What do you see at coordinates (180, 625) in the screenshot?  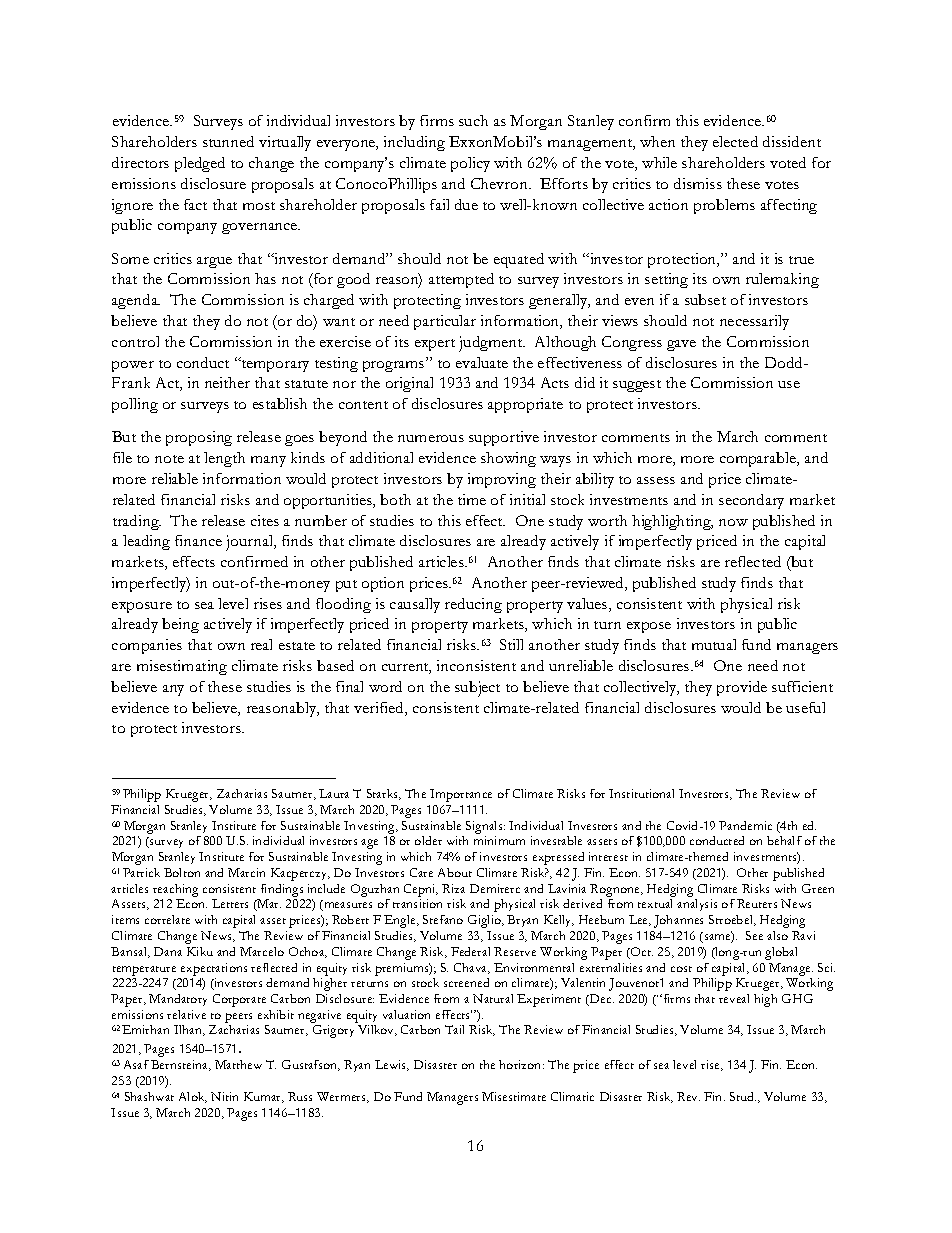 I see `being` at bounding box center [180, 625].
